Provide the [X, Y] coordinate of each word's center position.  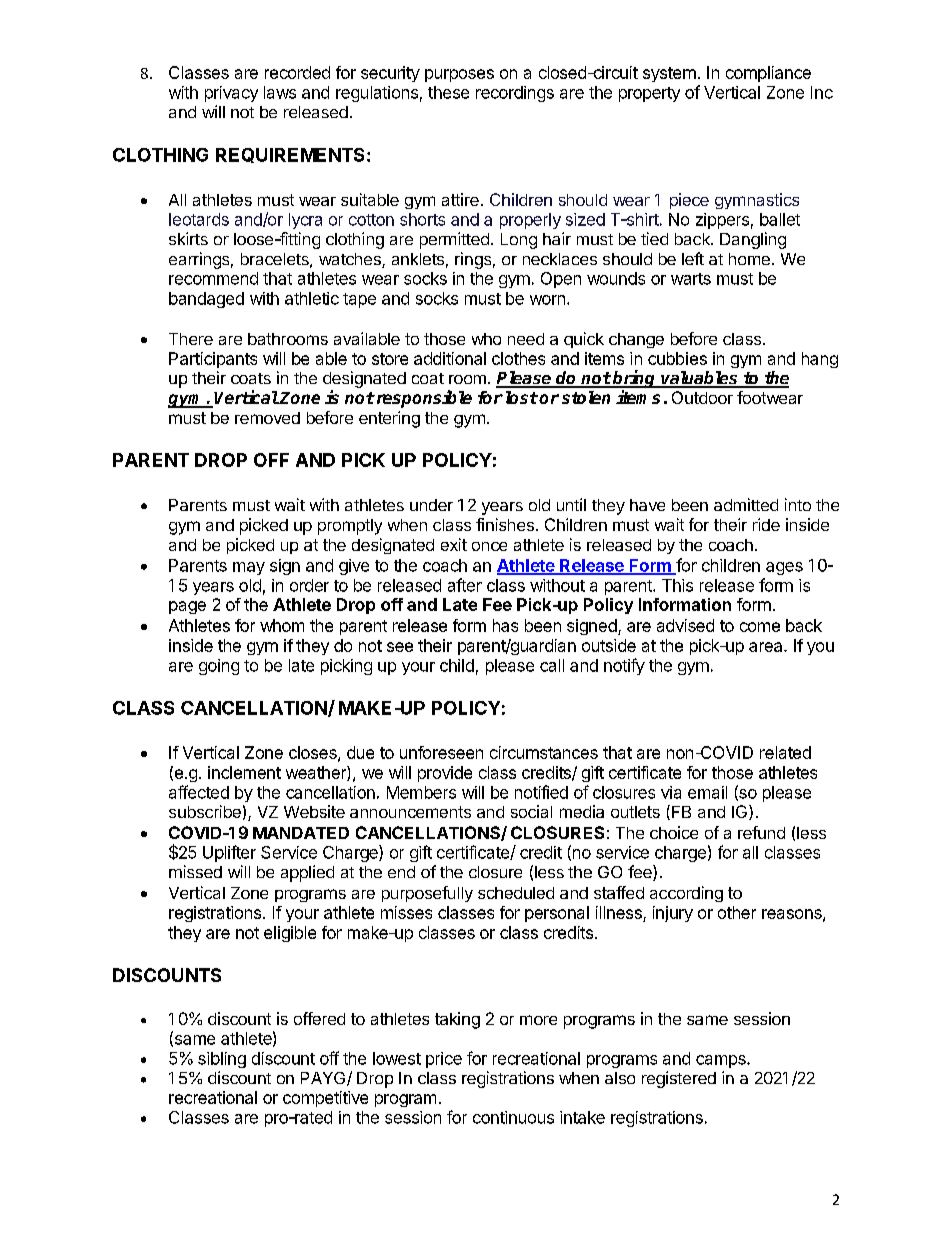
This [677, 585]
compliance [768, 74]
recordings [515, 94]
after [465, 585]
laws [280, 92]
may [249, 568]
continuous [513, 1117]
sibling [222, 1060]
